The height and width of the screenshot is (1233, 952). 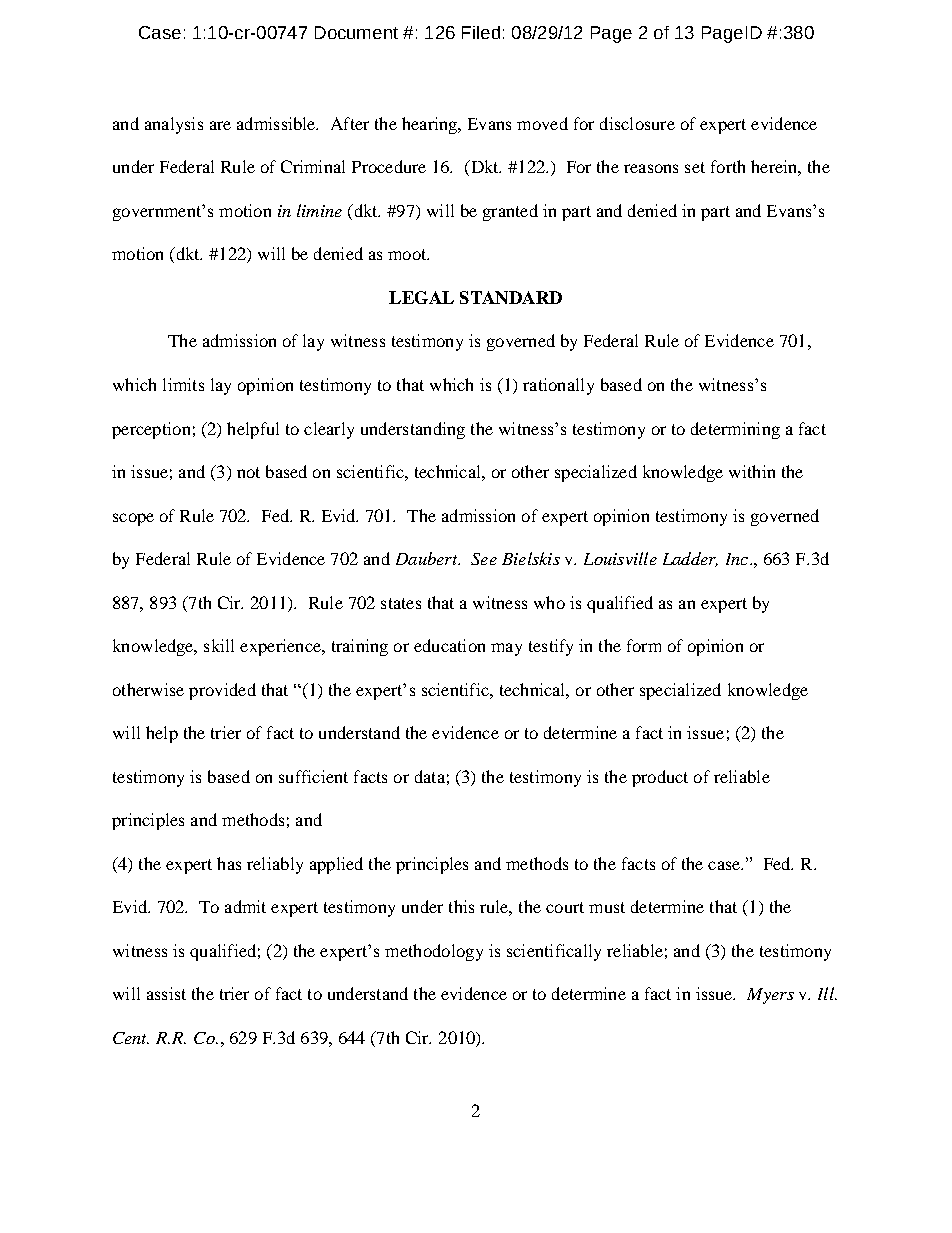 I want to click on disclosure, so click(x=637, y=123).
